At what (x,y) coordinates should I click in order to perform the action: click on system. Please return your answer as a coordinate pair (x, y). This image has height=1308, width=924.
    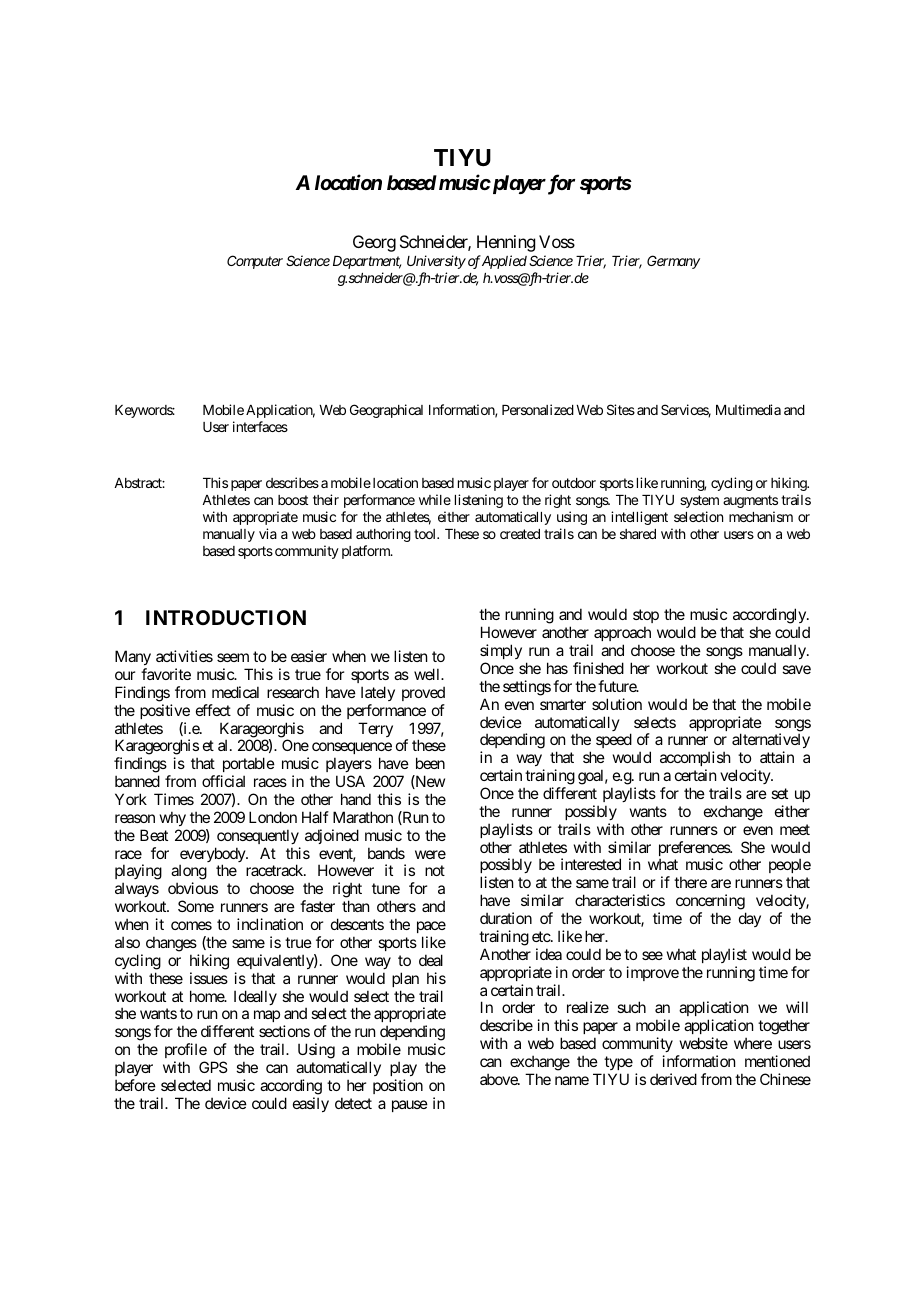
    Looking at the image, I should click on (699, 501).
